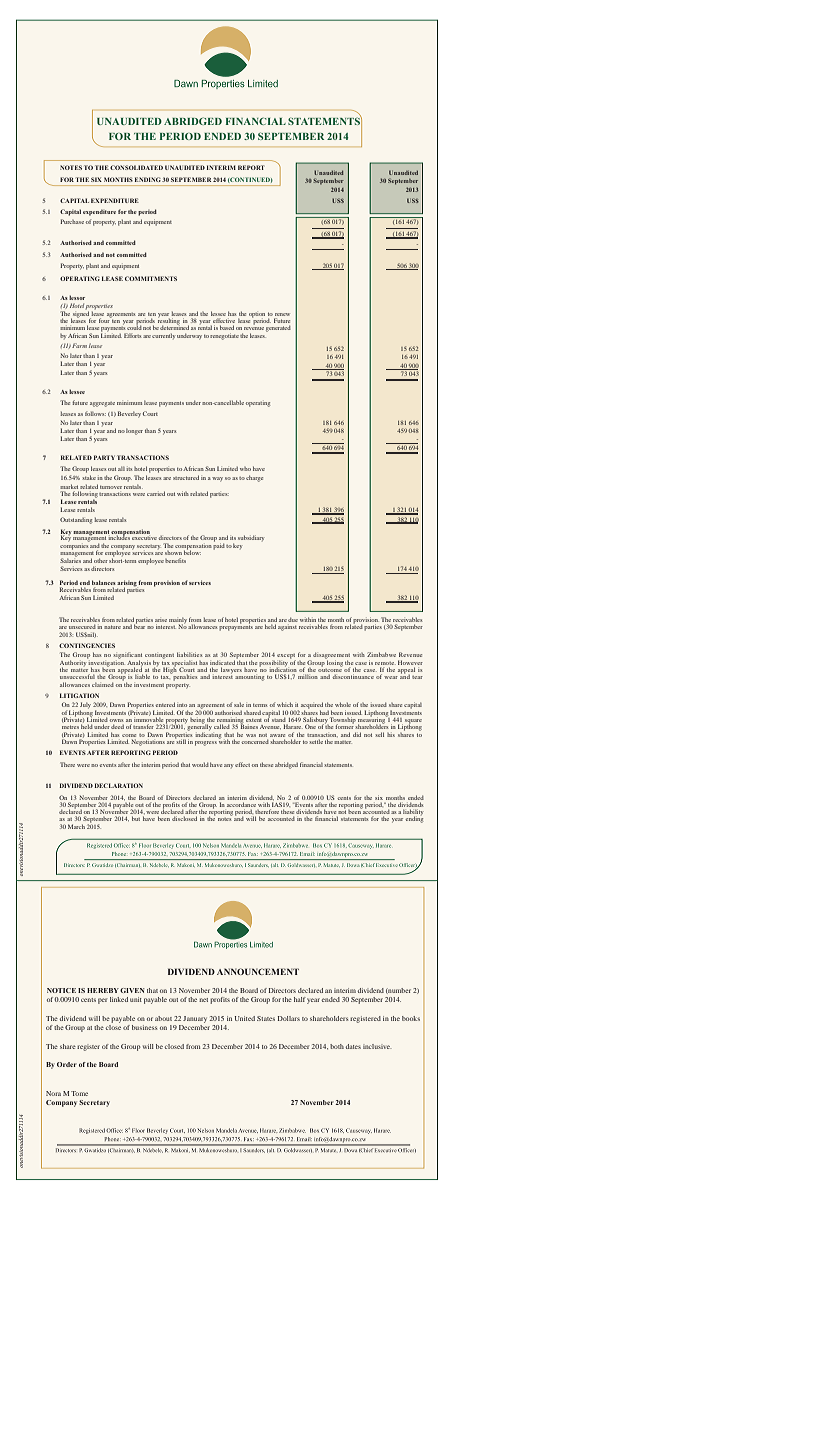 This screenshot has height=1441, width=840. I want to click on Tome, so click(79, 1093).
